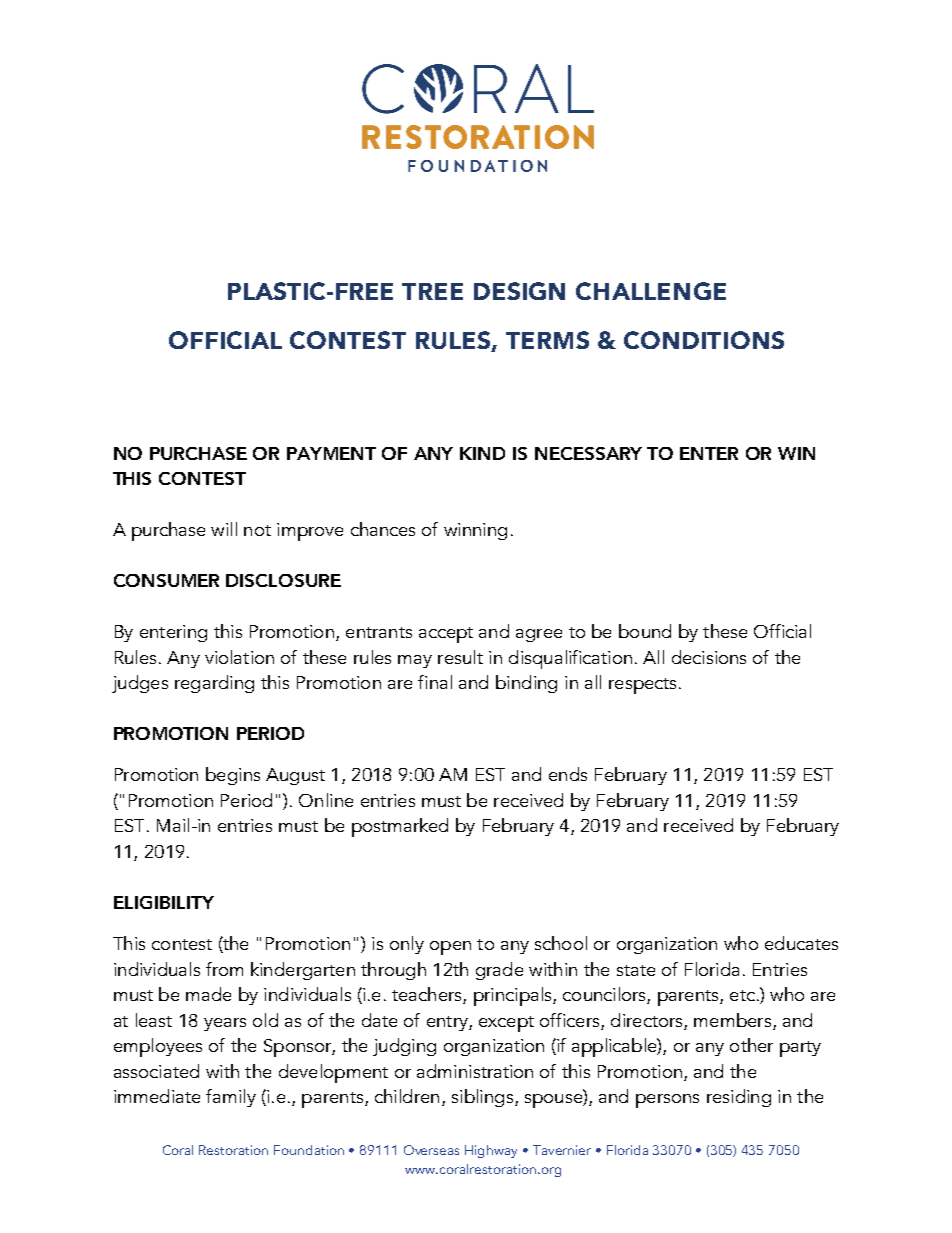  What do you see at coordinates (231, 1098) in the document?
I see `family` at bounding box center [231, 1098].
